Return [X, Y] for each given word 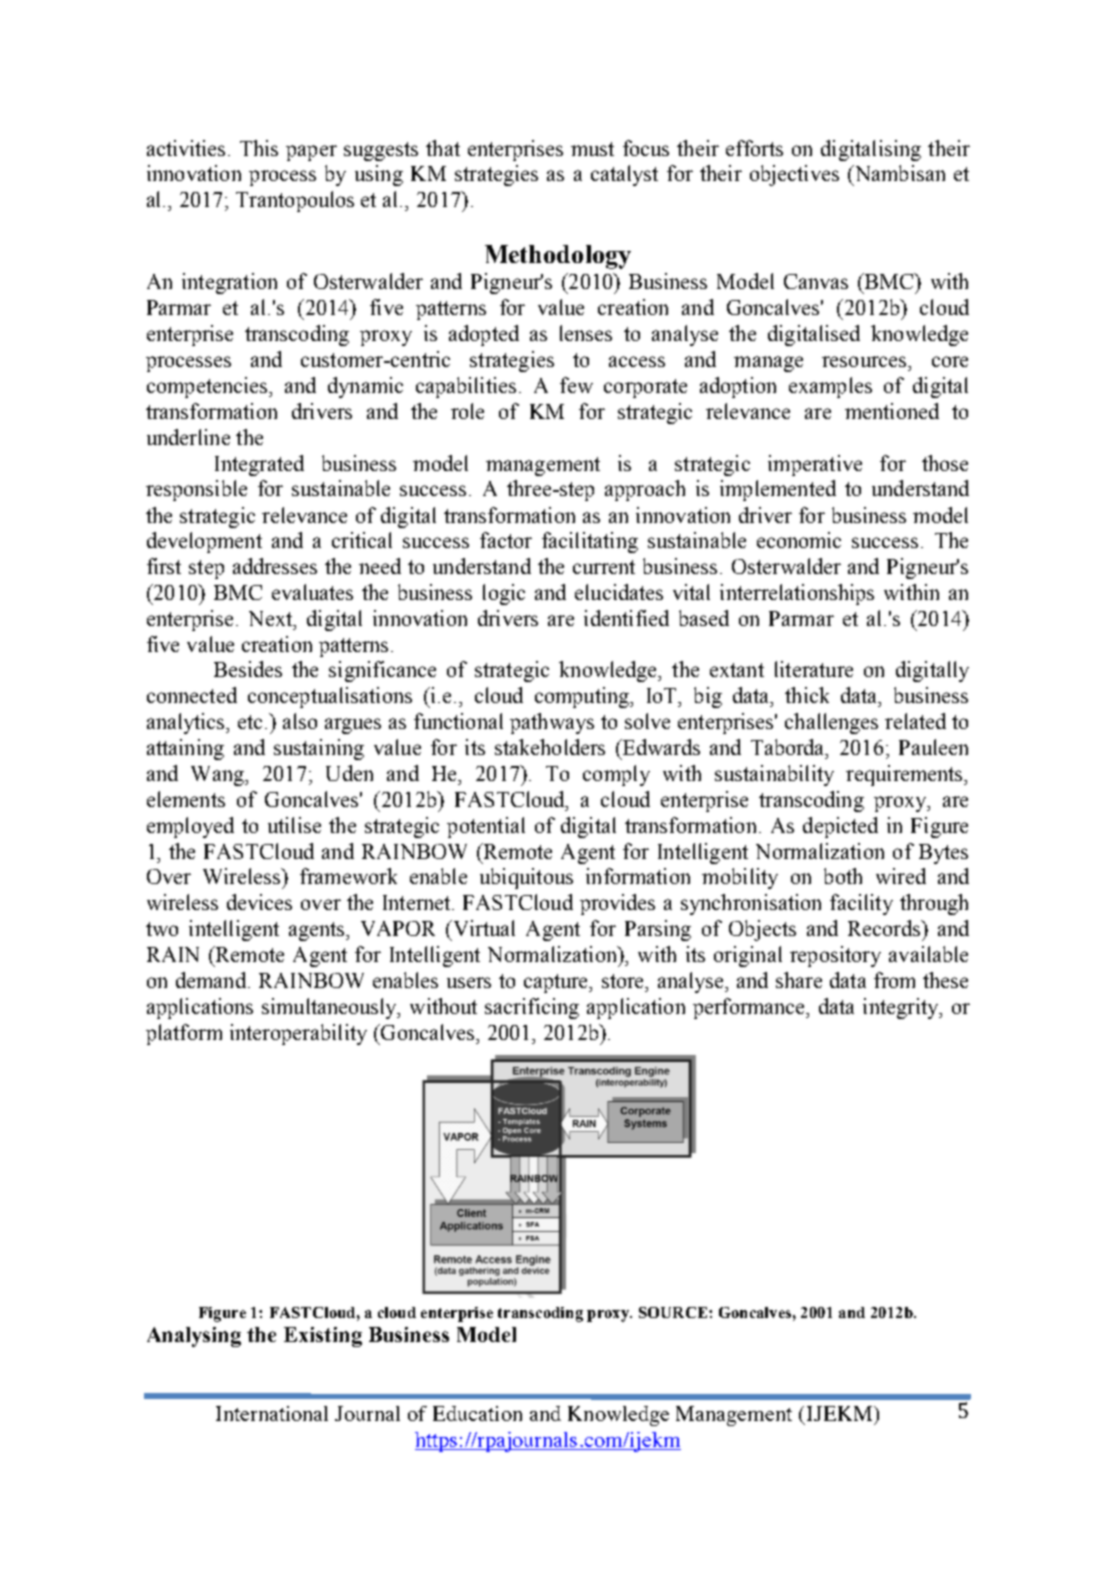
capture [557, 983]
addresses [275, 566]
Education [477, 1413]
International [272, 1413]
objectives [794, 175]
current [604, 567]
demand [211, 980]
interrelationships [797, 594]
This [259, 148]
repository [835, 956]
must [592, 149]
